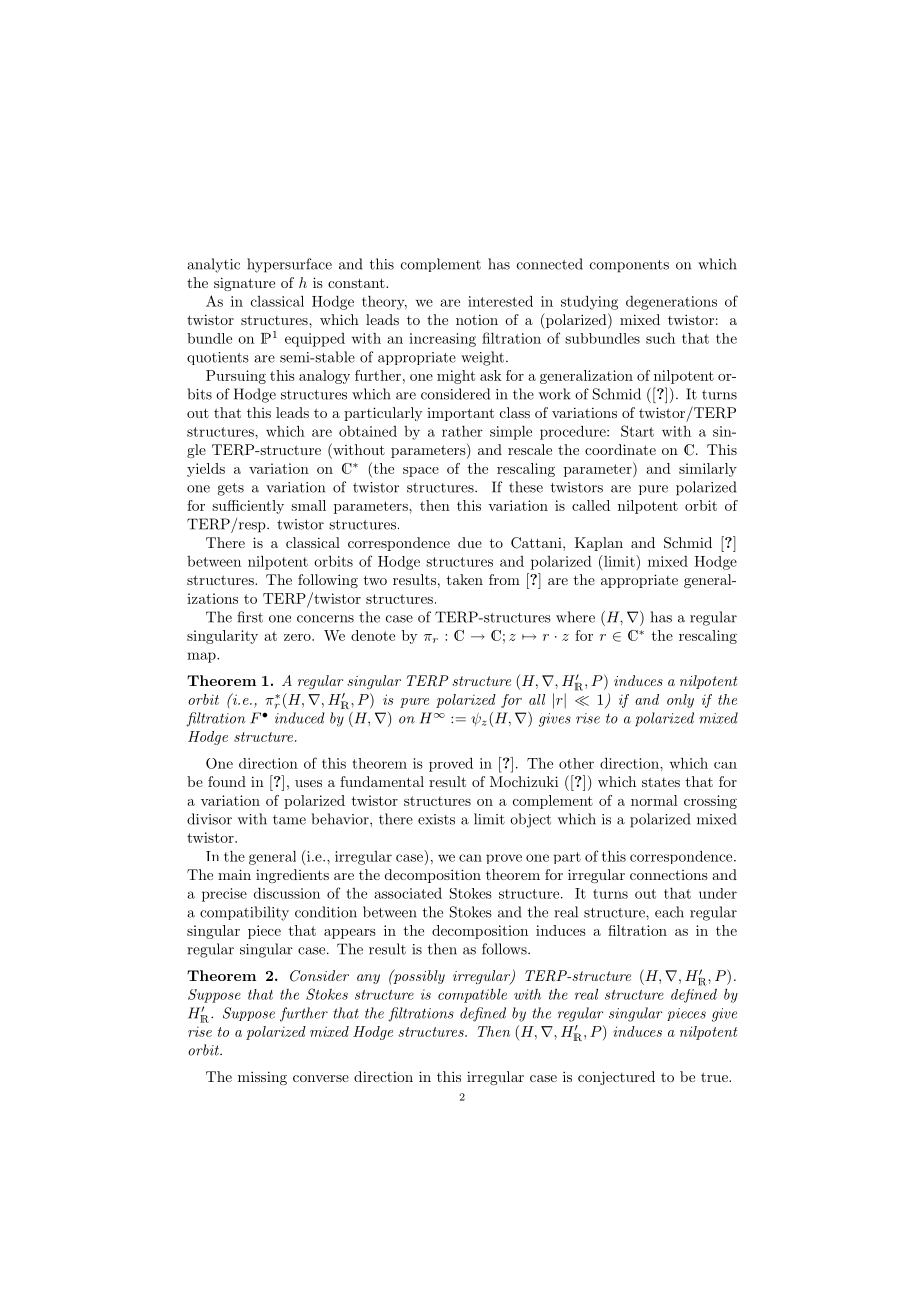  I want to click on connections, so click(669, 875).
